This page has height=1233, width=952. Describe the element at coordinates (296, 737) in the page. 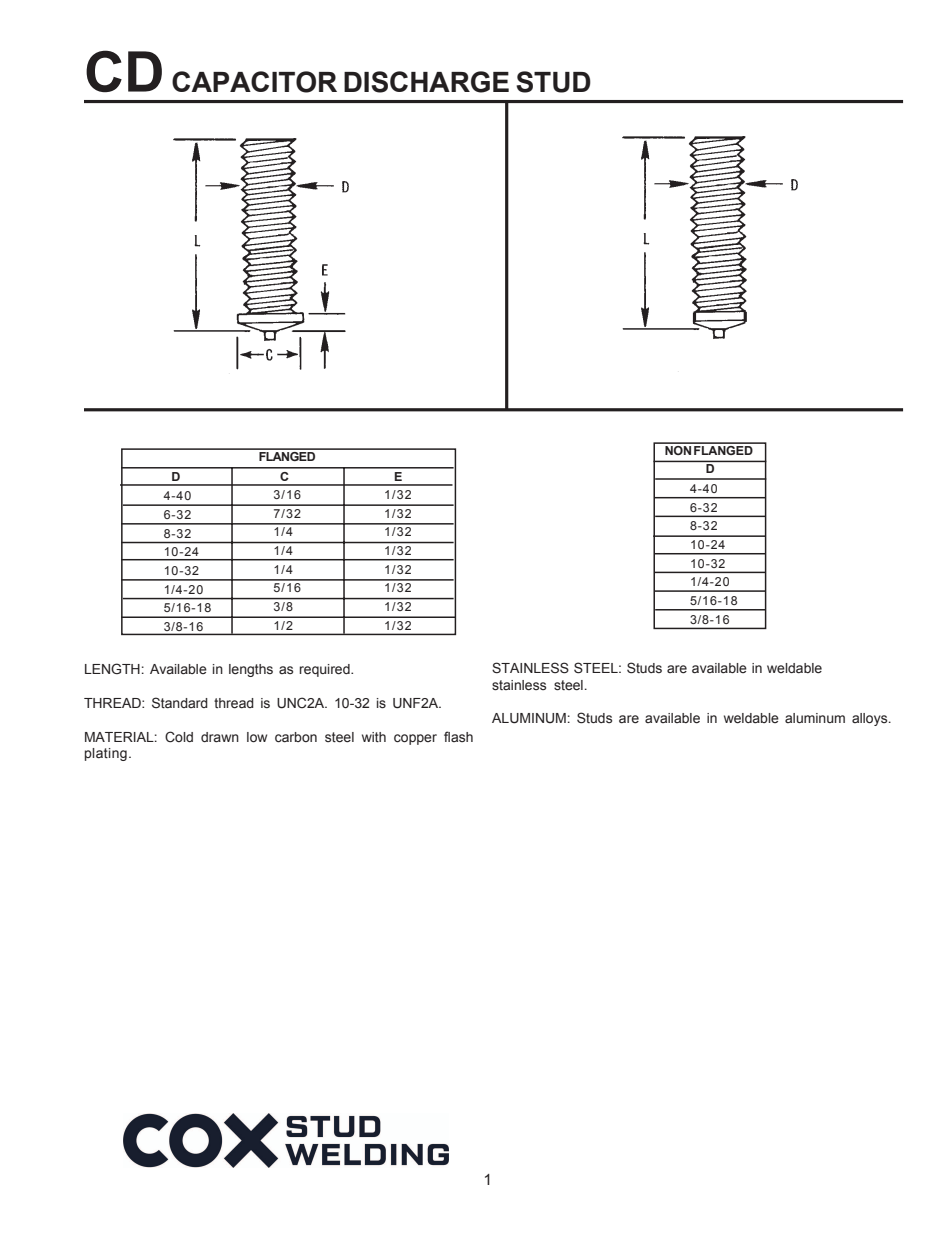

I see `carbon` at that location.
